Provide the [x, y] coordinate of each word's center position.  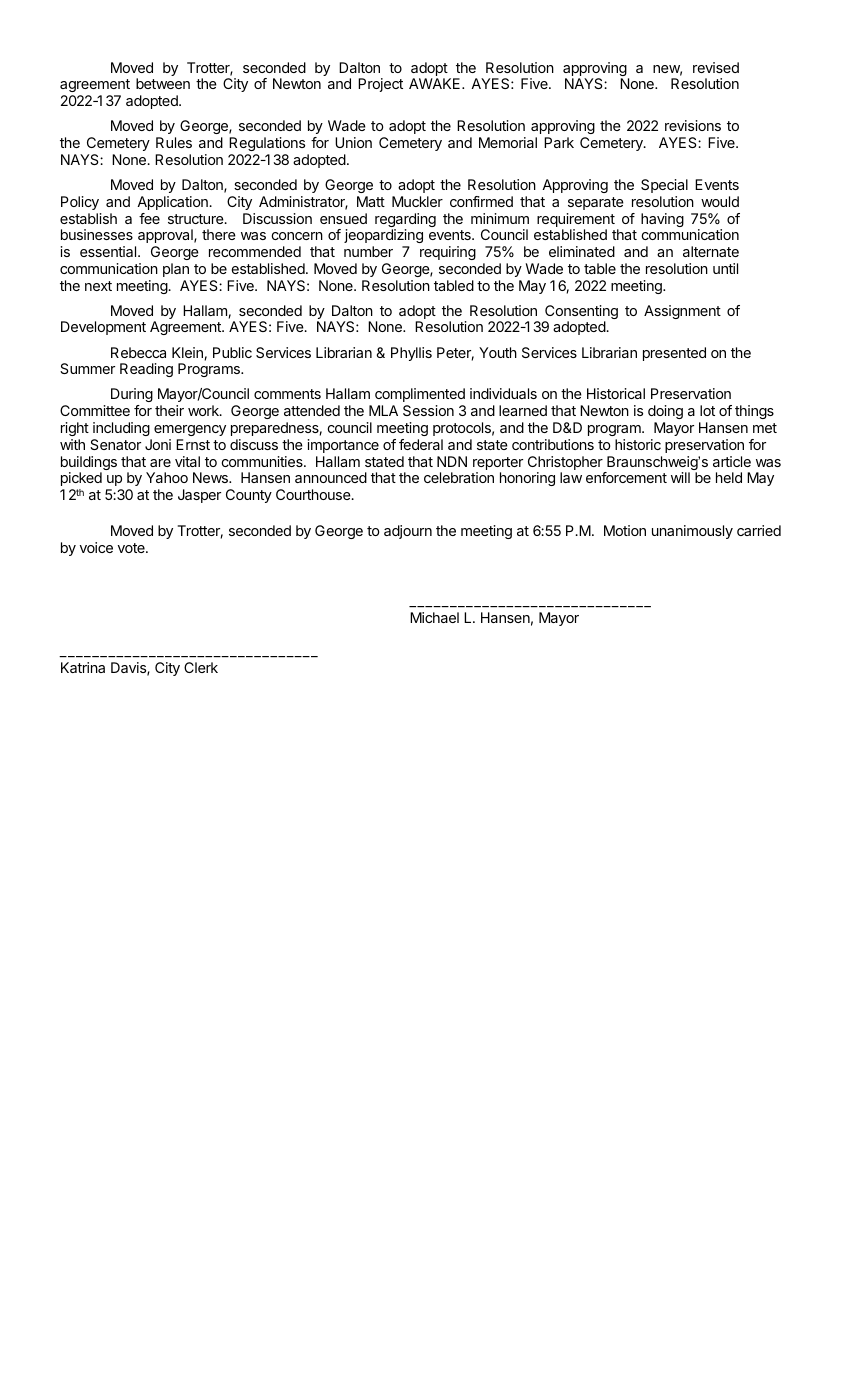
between [163, 83]
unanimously [692, 532]
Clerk [201, 667]
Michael [434, 617]
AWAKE [436, 83]
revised [716, 67]
